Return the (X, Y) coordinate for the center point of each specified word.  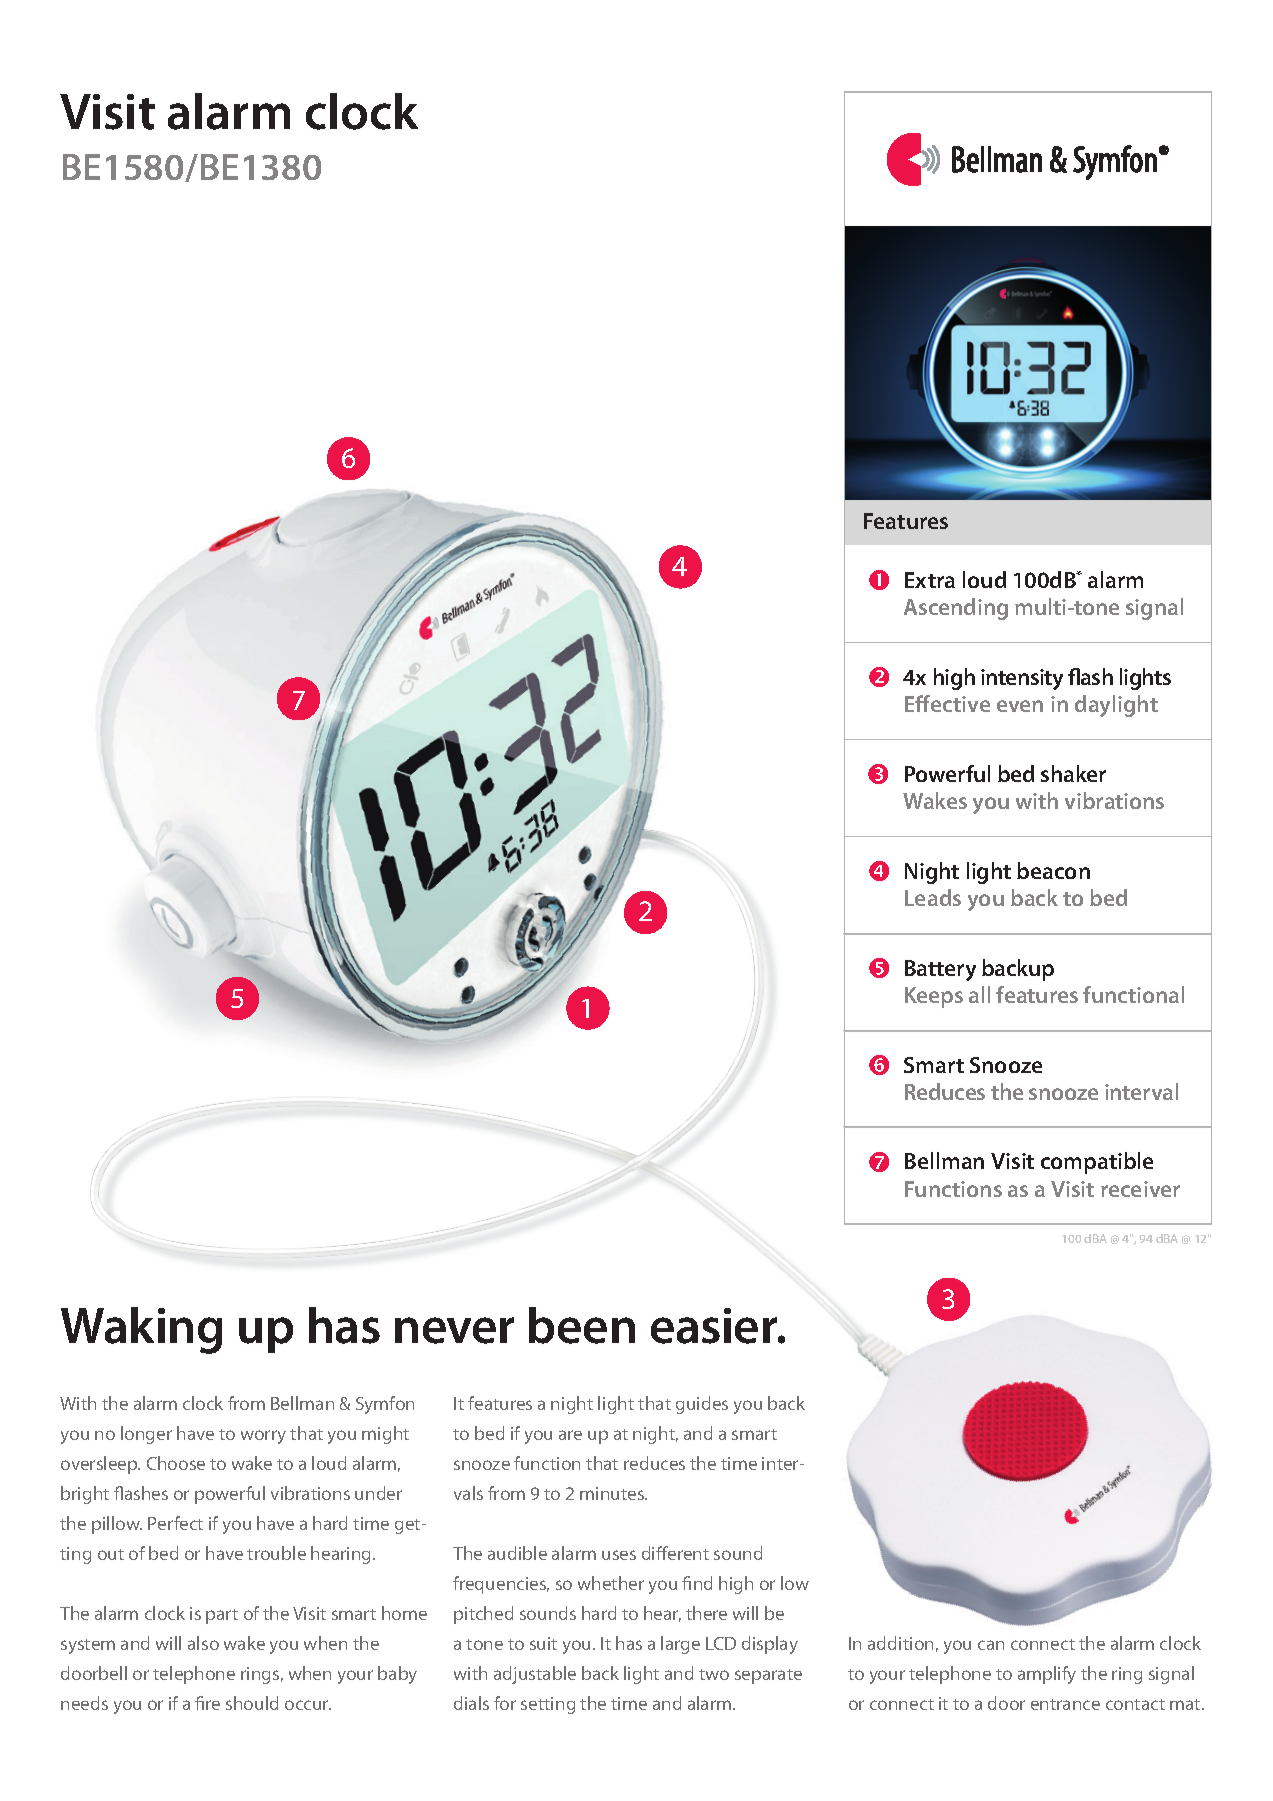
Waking (141, 1330)
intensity (1022, 679)
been (582, 1325)
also (203, 1643)
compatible (1097, 1163)
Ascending (956, 609)
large (680, 1645)
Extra (930, 580)
